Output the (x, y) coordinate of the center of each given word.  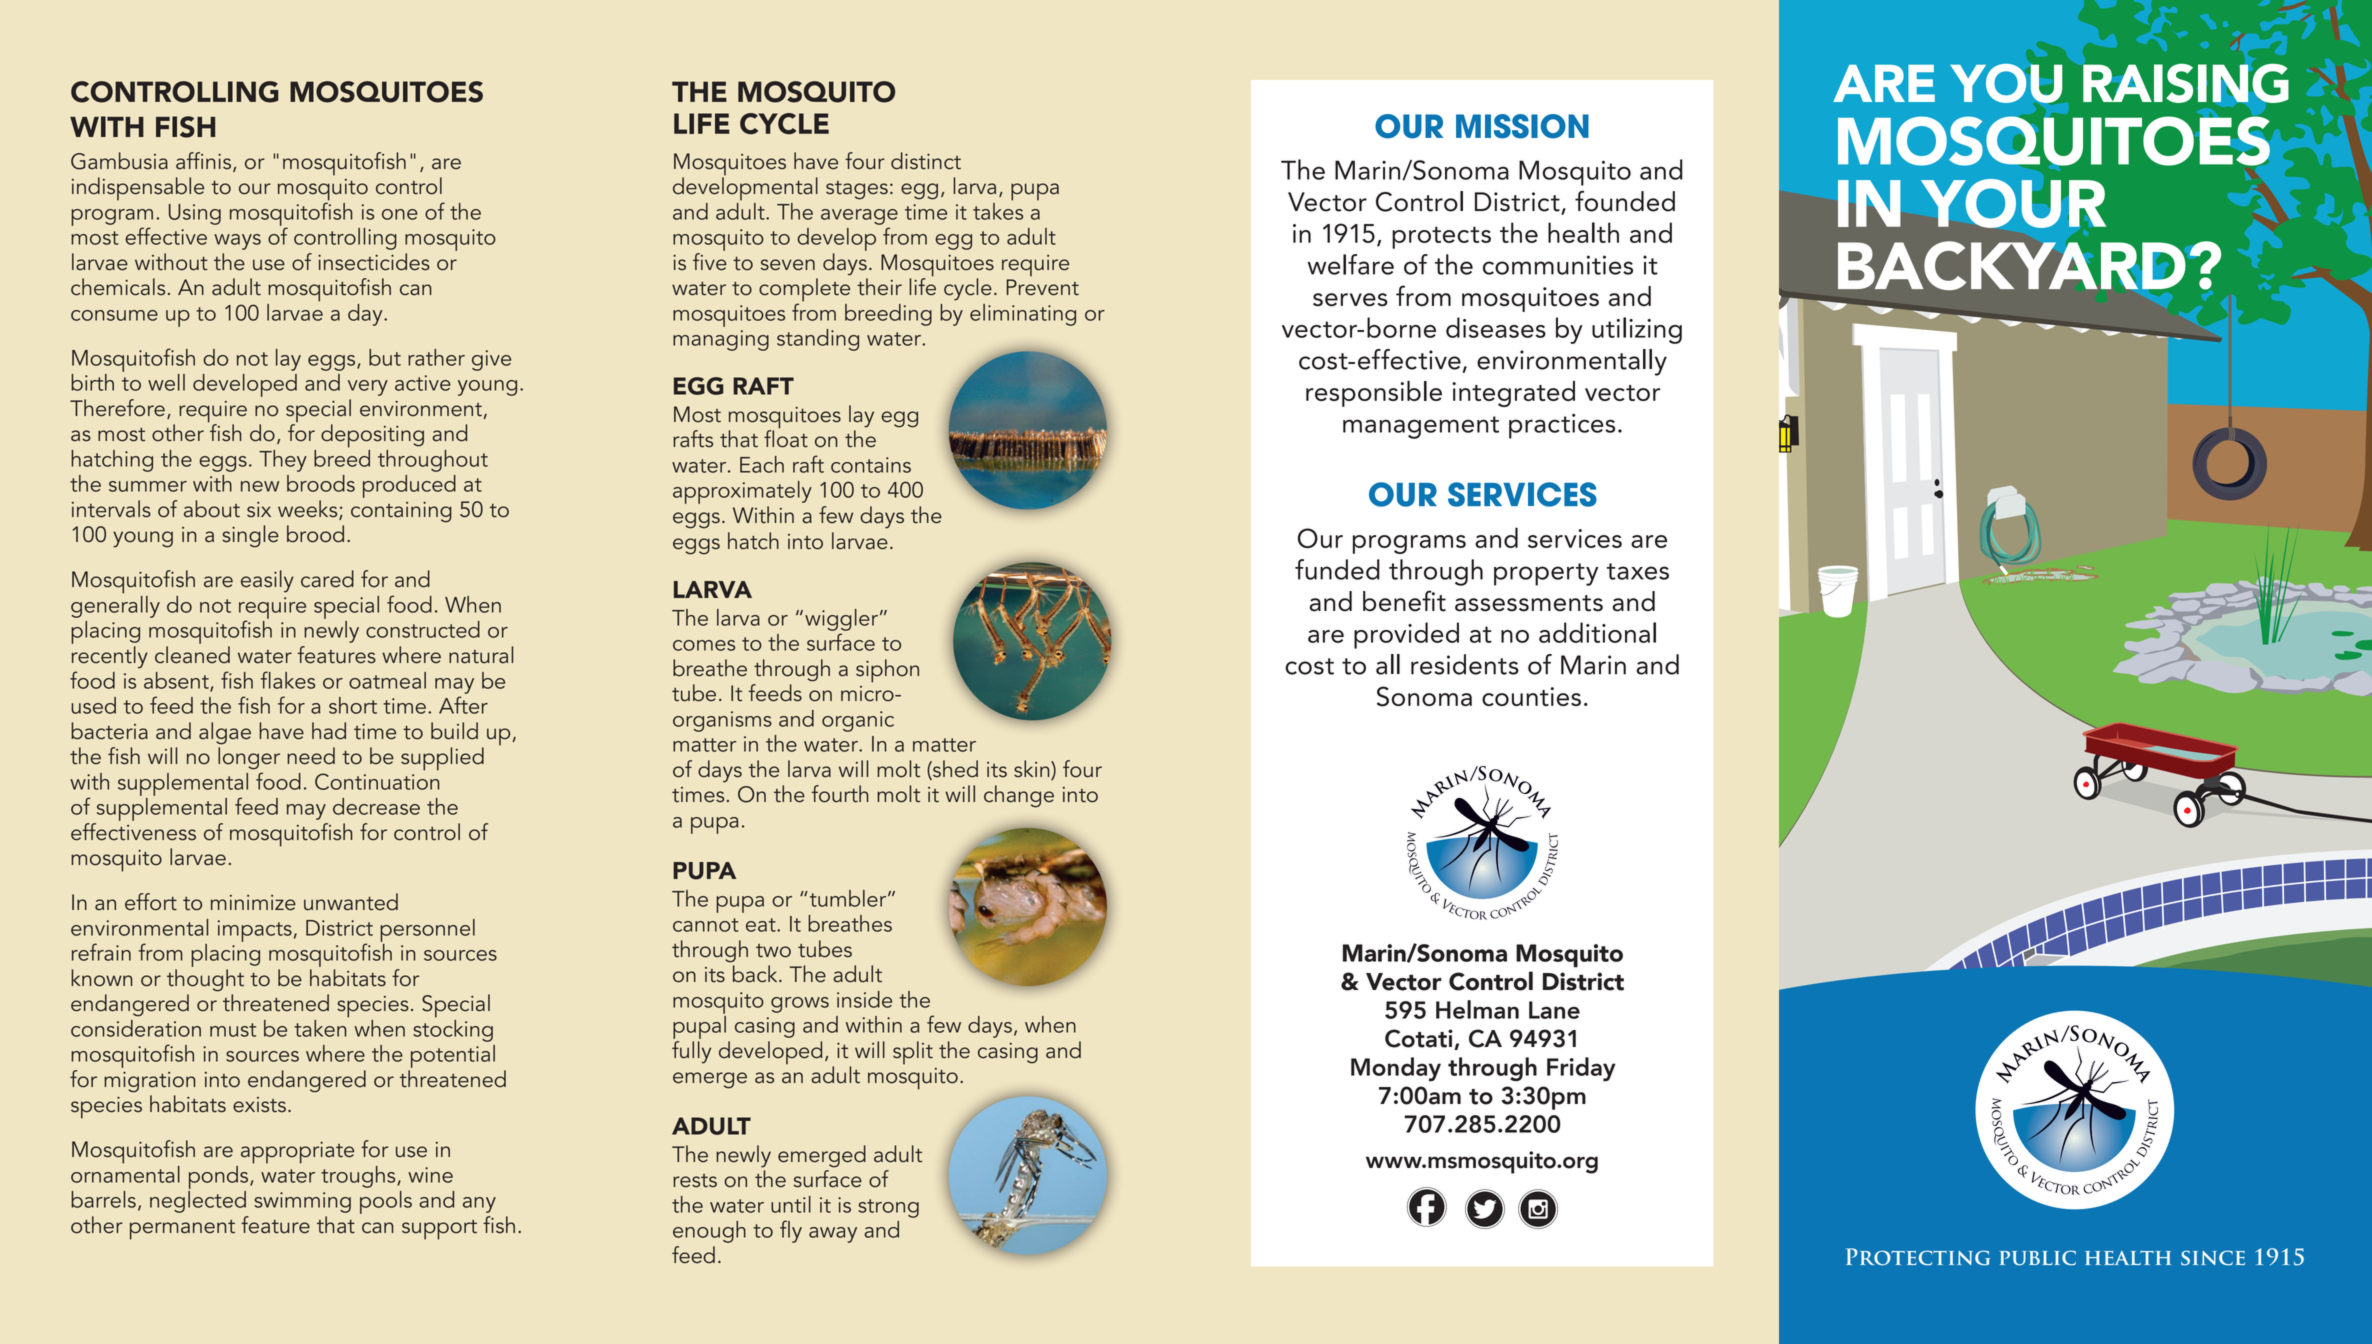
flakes (288, 680)
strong (888, 1208)
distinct (926, 161)
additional (1597, 632)
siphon (887, 671)
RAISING (2185, 83)
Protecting (1918, 1257)
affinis (205, 162)
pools (386, 1202)
